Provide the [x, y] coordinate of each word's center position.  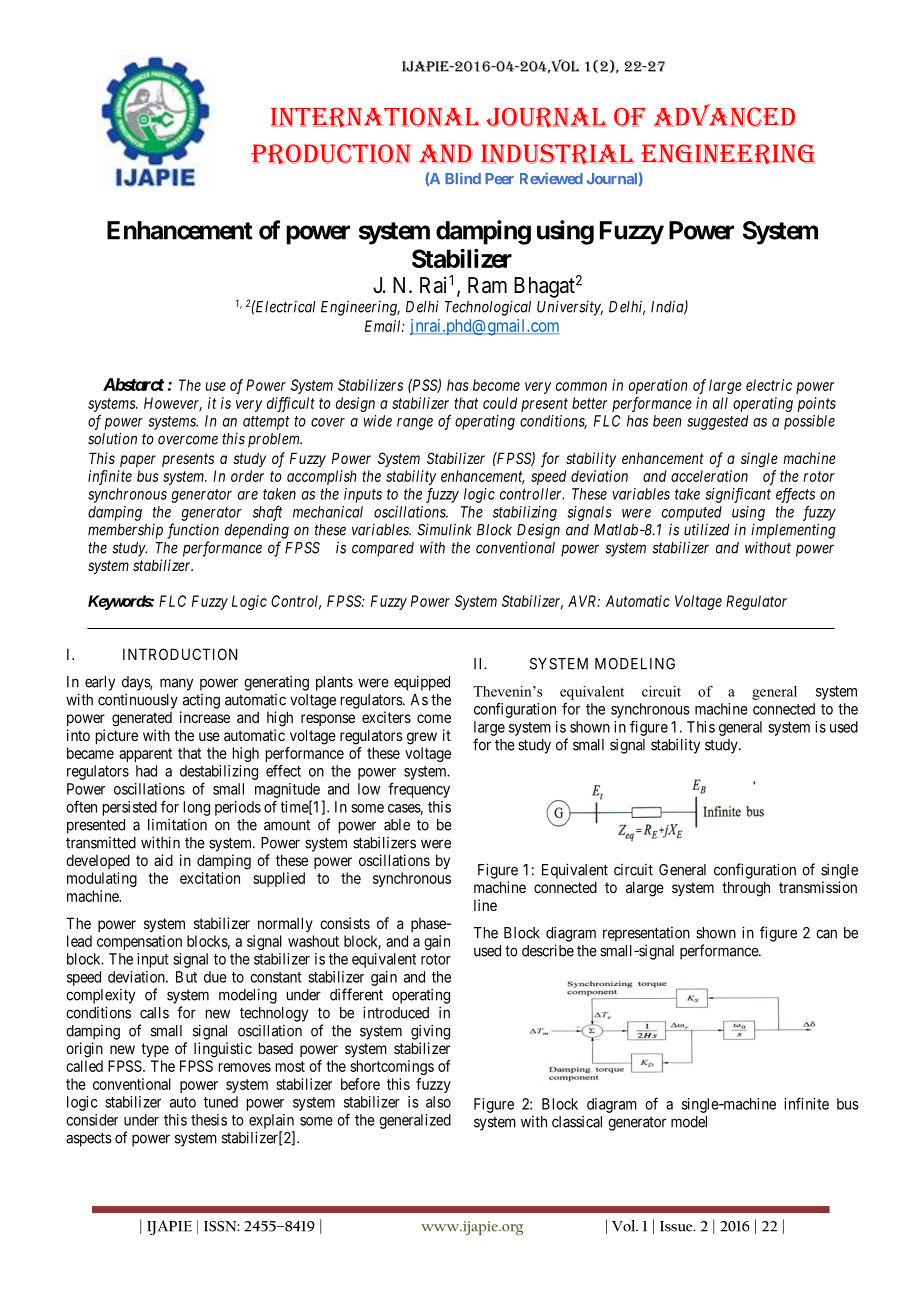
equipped [422, 683]
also [438, 1102]
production [331, 154]
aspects [89, 1139]
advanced [725, 115]
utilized [707, 529]
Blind [463, 178]
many [176, 684]
